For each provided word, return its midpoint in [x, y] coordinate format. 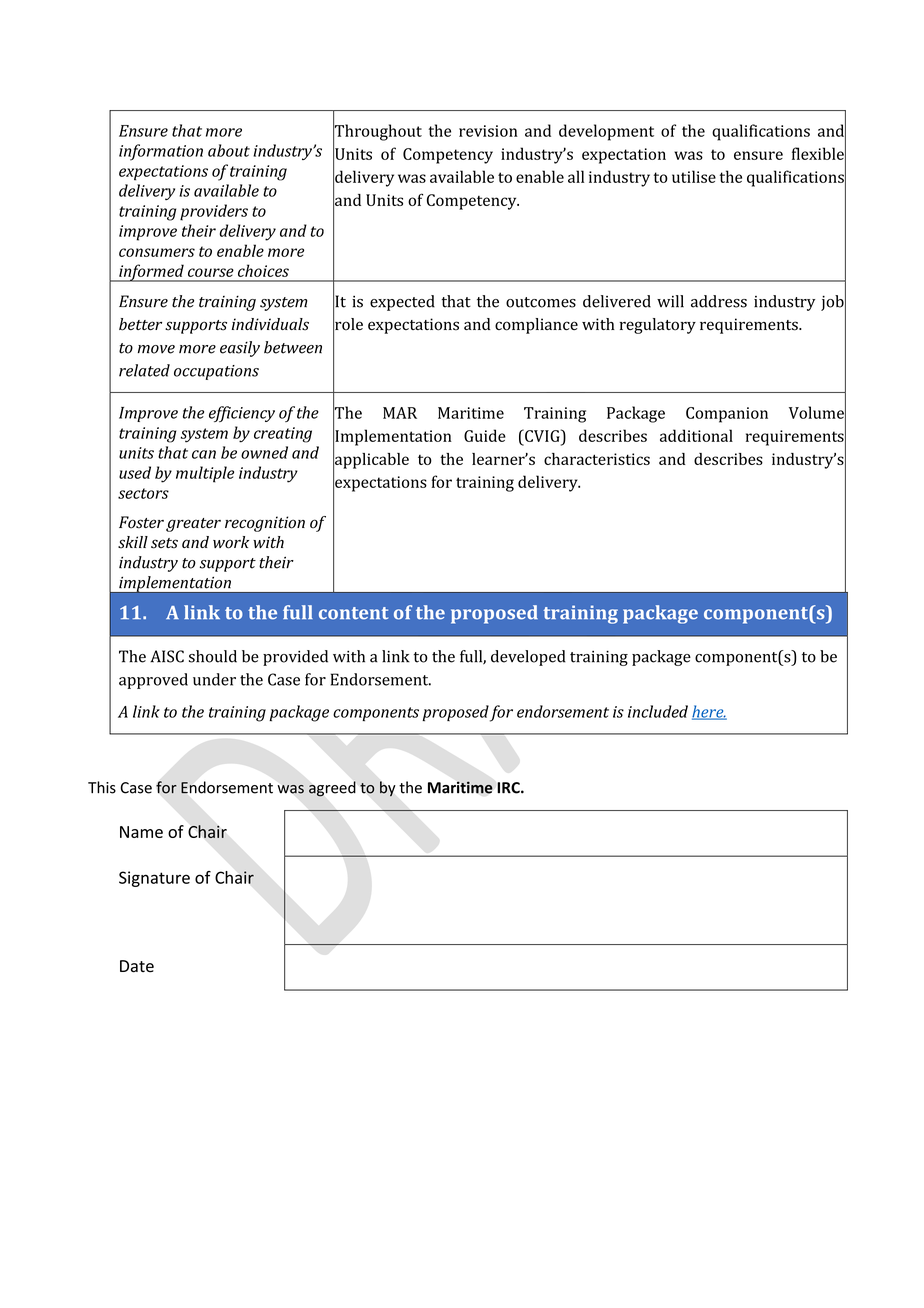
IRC [509, 788]
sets [164, 543]
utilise [694, 176]
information [161, 152]
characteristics [597, 459]
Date [137, 966]
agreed [332, 789]
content [353, 613]
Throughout [377, 132]
